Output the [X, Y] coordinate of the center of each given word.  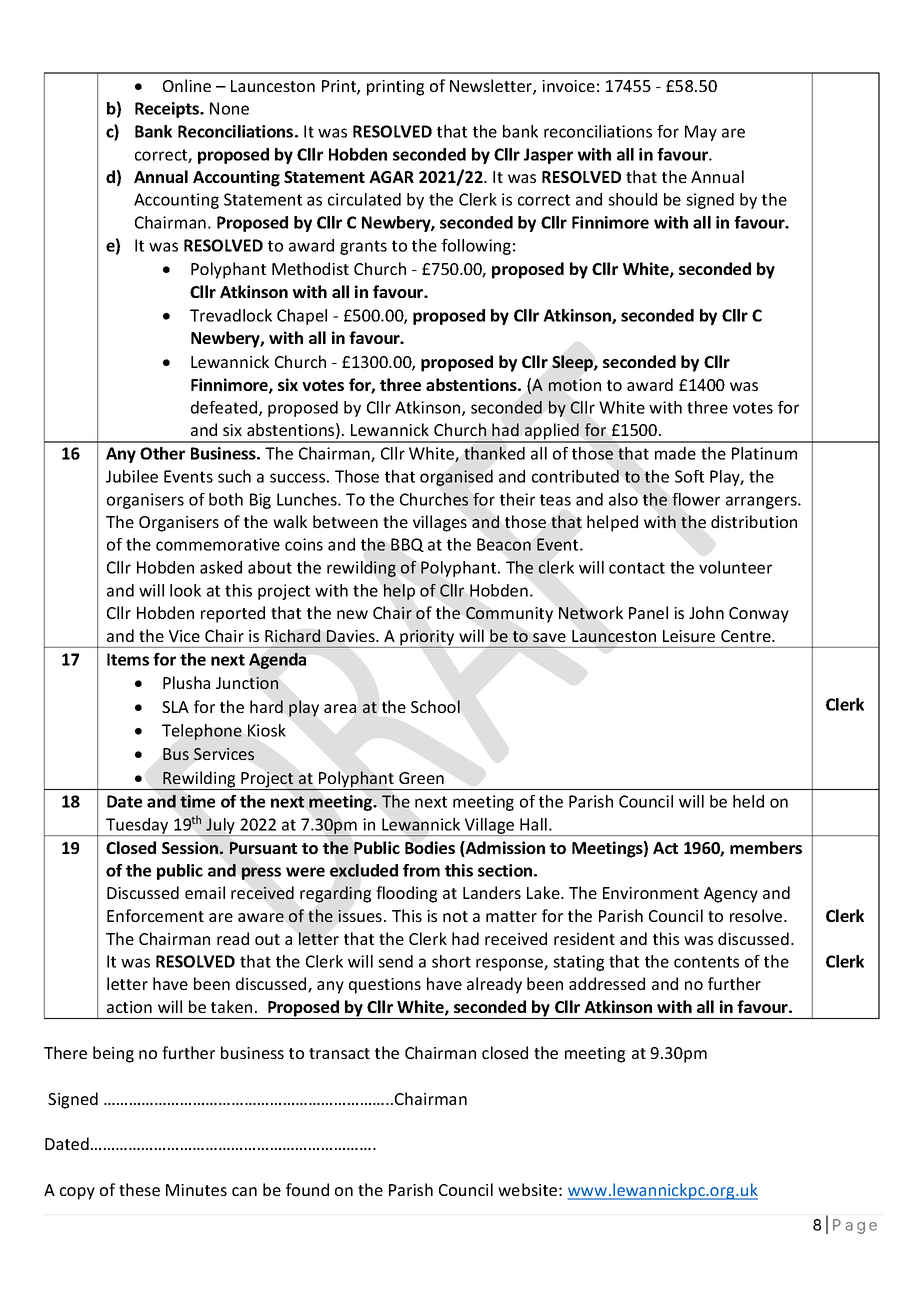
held [748, 801]
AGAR [391, 177]
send [395, 961]
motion [575, 385]
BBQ [407, 545]
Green [421, 778]
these [139, 1189]
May [701, 133]
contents [706, 962]
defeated [225, 408]
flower [696, 499]
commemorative [218, 544]
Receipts [168, 110]
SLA [175, 707]
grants [363, 247]
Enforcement [155, 915]
